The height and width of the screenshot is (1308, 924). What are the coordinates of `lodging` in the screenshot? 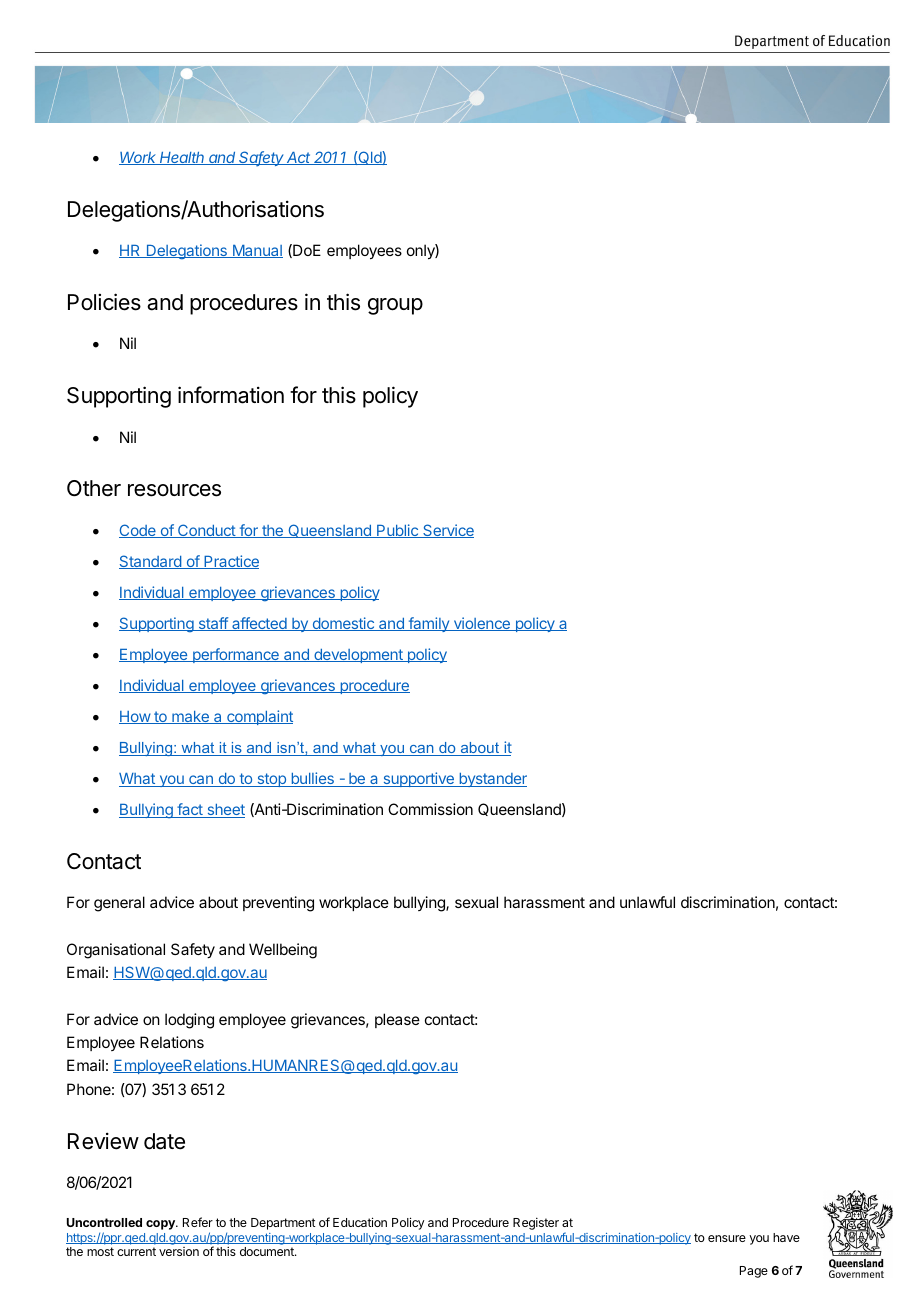 It's located at (189, 1021).
